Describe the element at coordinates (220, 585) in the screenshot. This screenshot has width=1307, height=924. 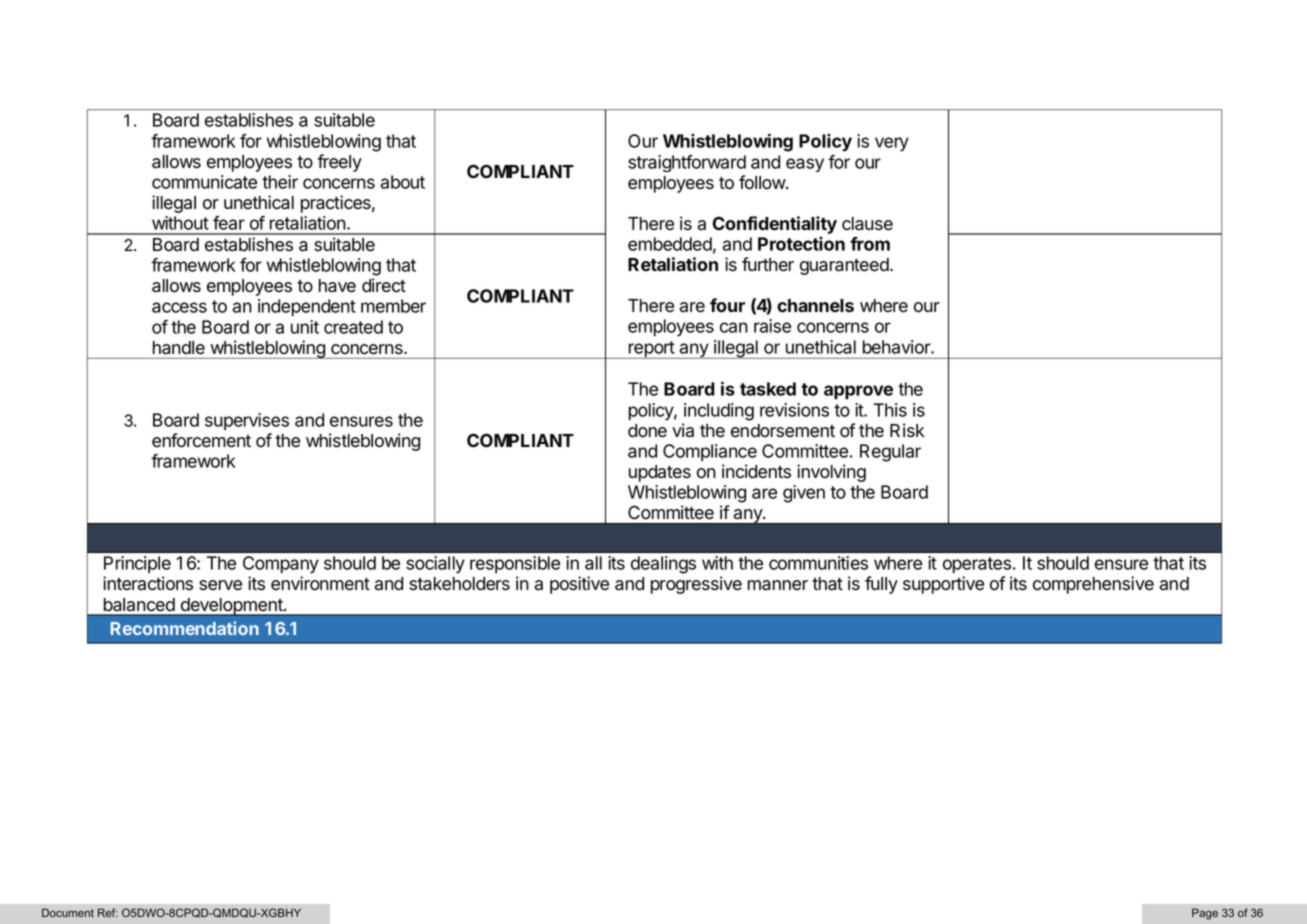
I see `serve` at that location.
